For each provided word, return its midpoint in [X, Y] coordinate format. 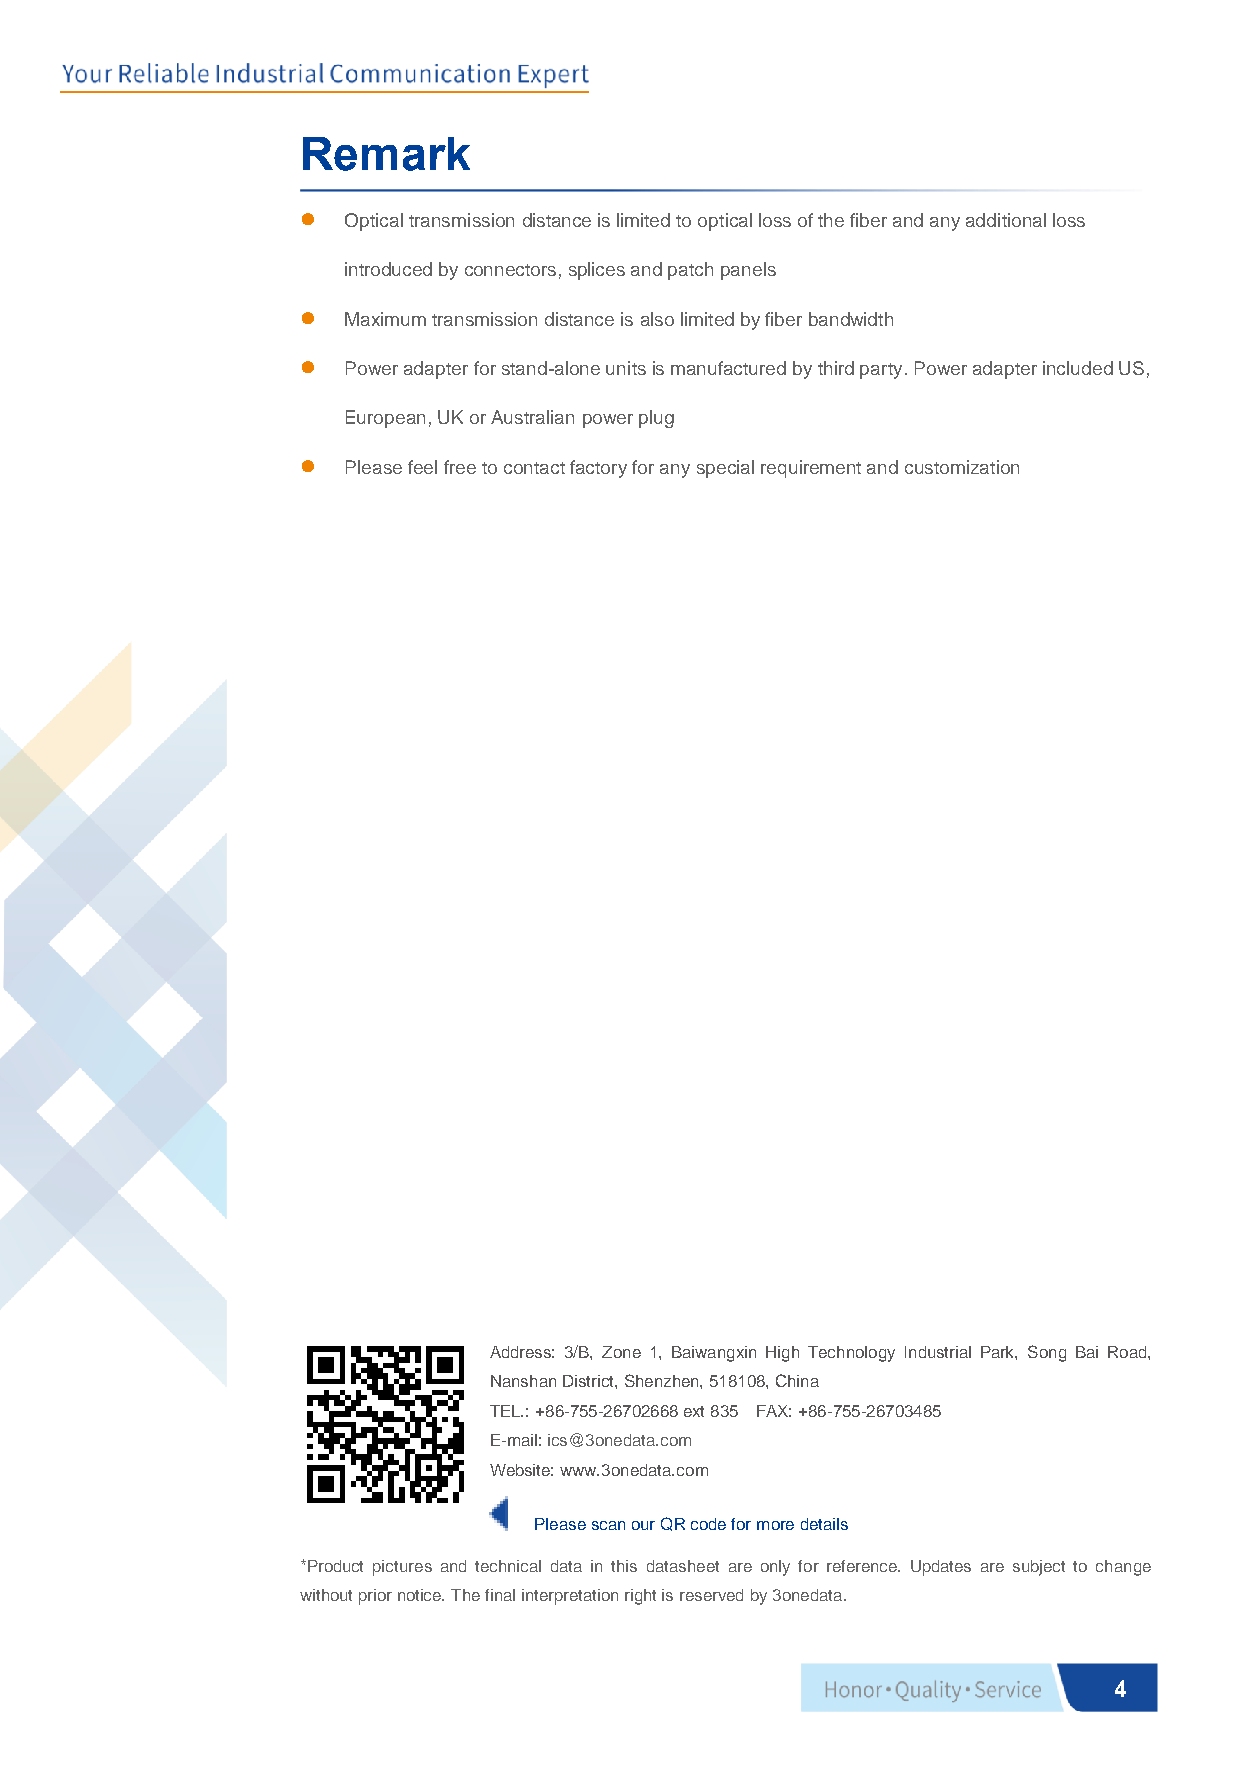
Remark [386, 154]
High [782, 1354]
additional [1006, 220]
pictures [402, 1568]
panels [748, 271]
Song [1047, 1353]
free [460, 467]
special [725, 469]
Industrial [938, 1352]
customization [962, 467]
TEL [506, 1411]
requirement [811, 469]
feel [422, 467]
